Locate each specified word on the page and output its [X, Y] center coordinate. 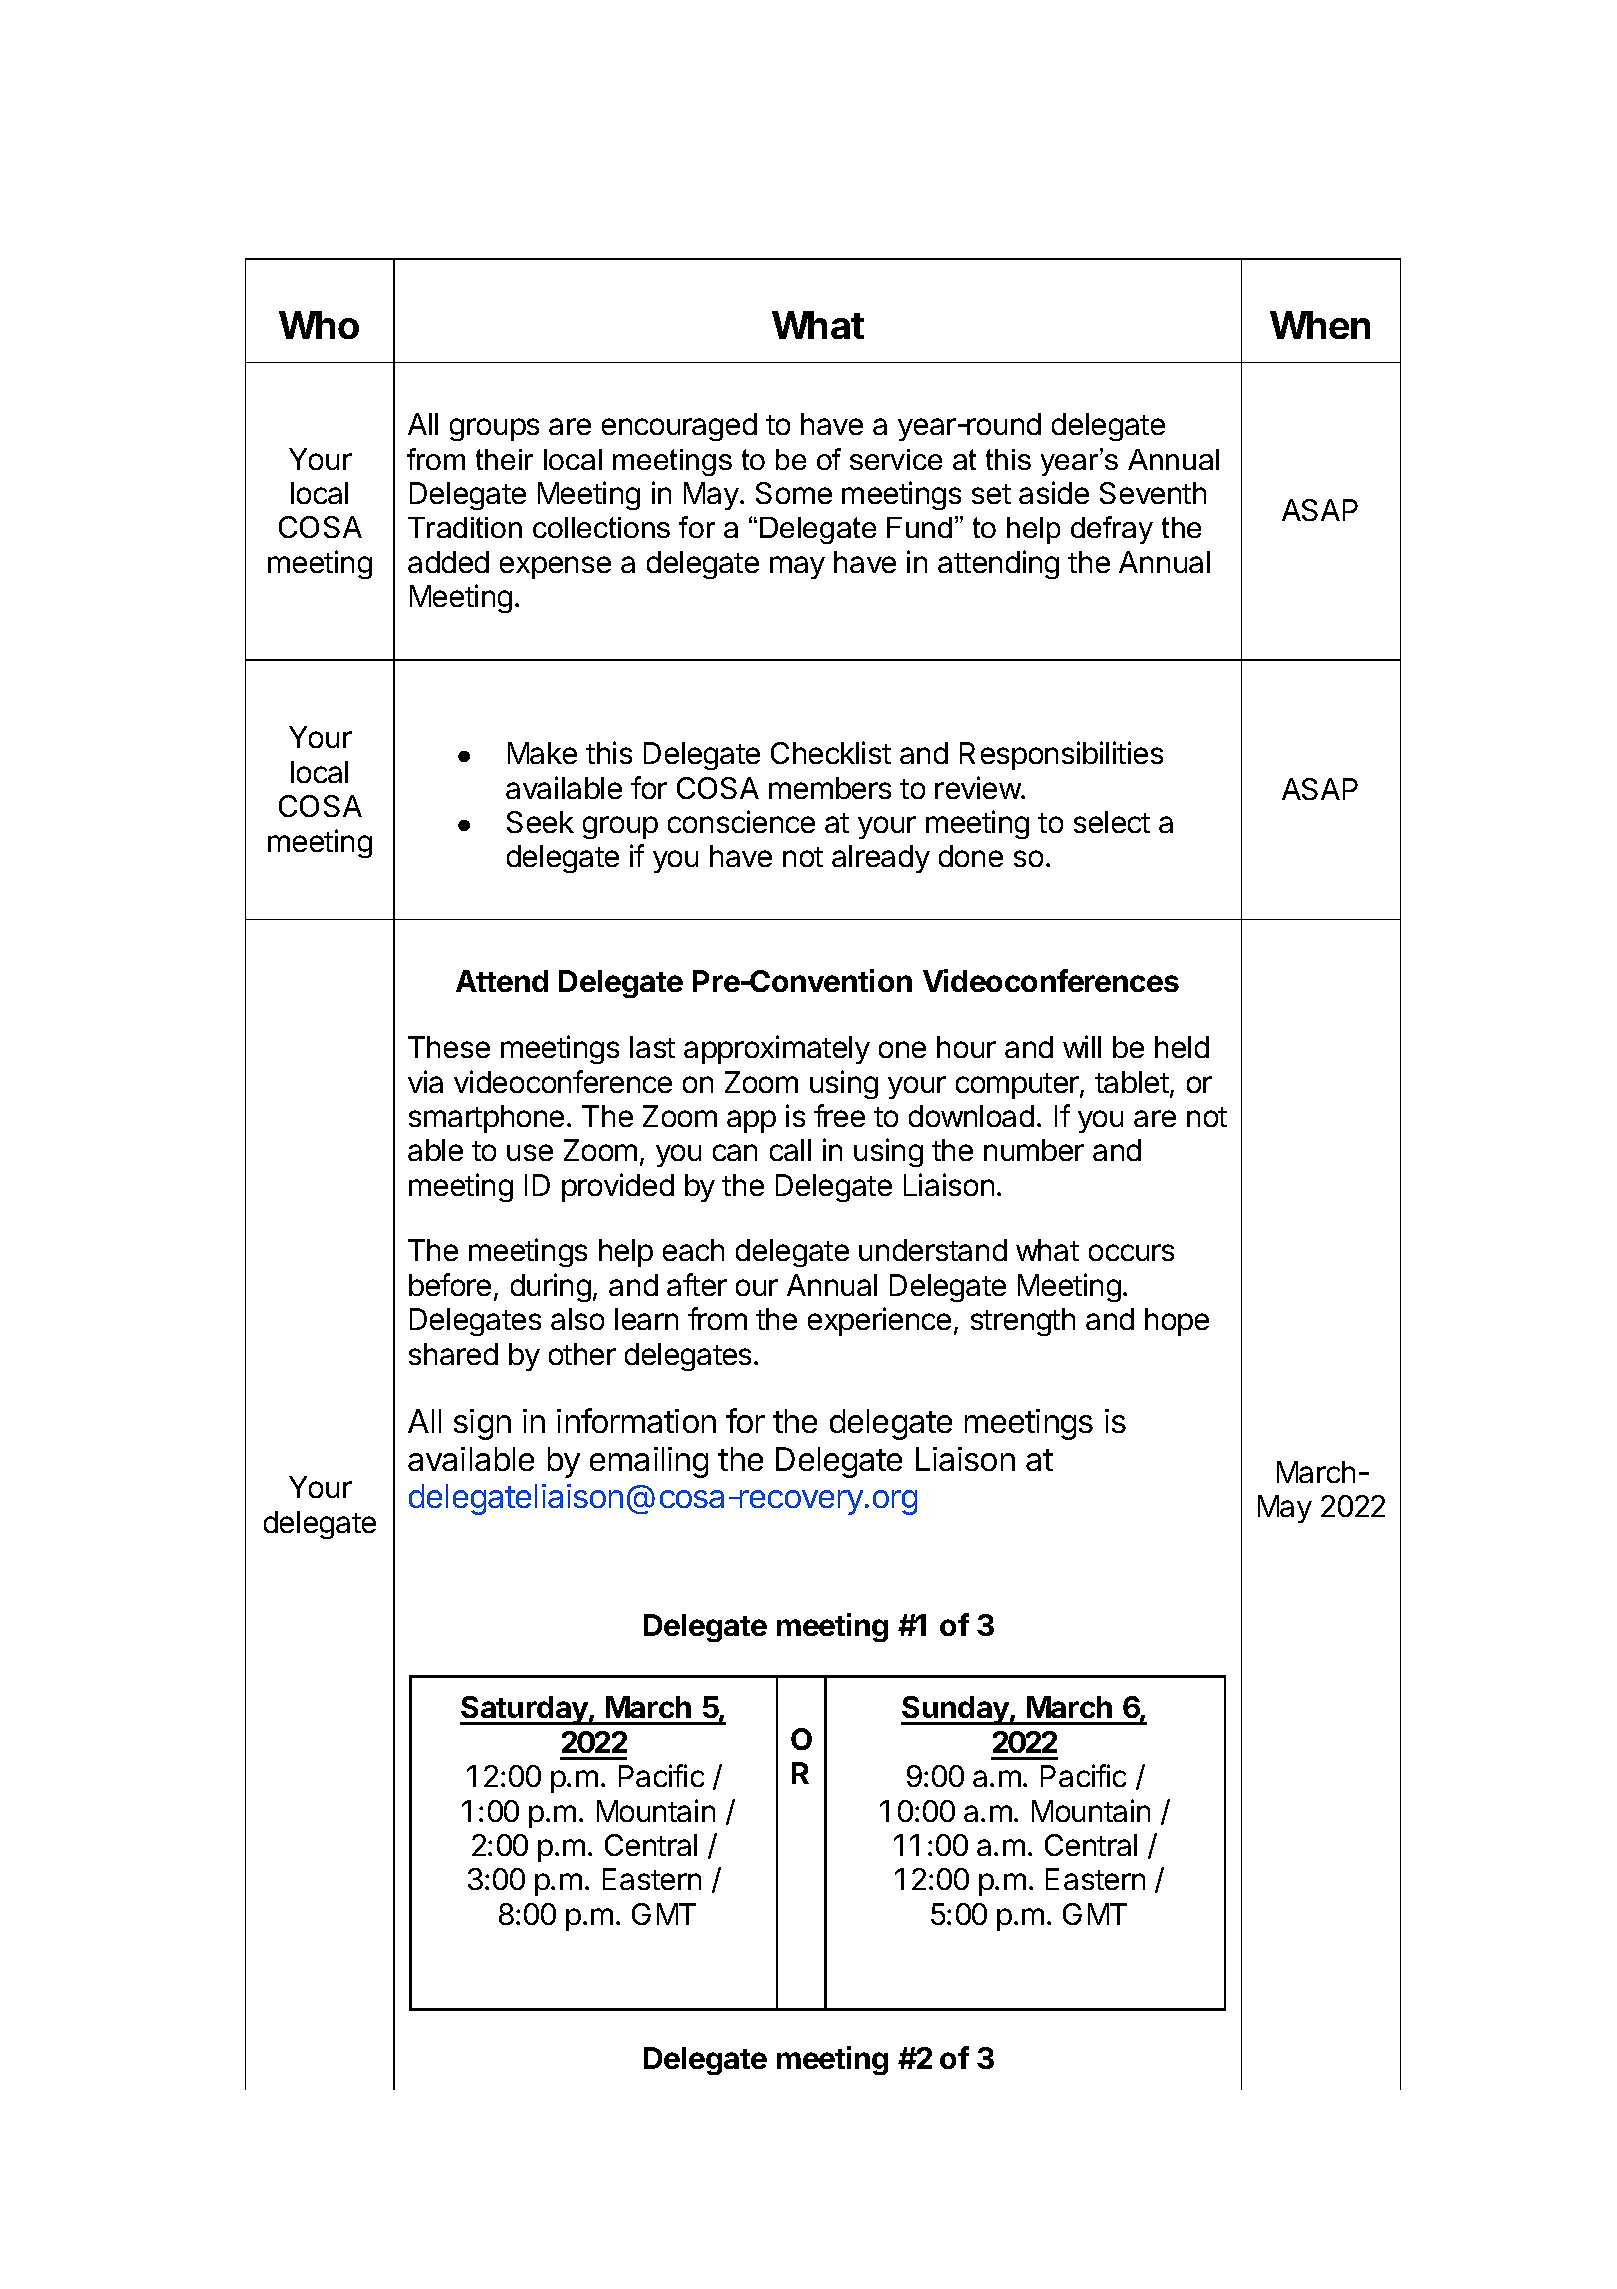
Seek [540, 822]
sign [482, 1424]
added [448, 562]
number [1034, 1150]
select [1112, 822]
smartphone [486, 1119]
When [1320, 325]
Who [319, 325]
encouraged [679, 427]
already [881, 859]
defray [1112, 530]
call [790, 1150]
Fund [919, 527]
